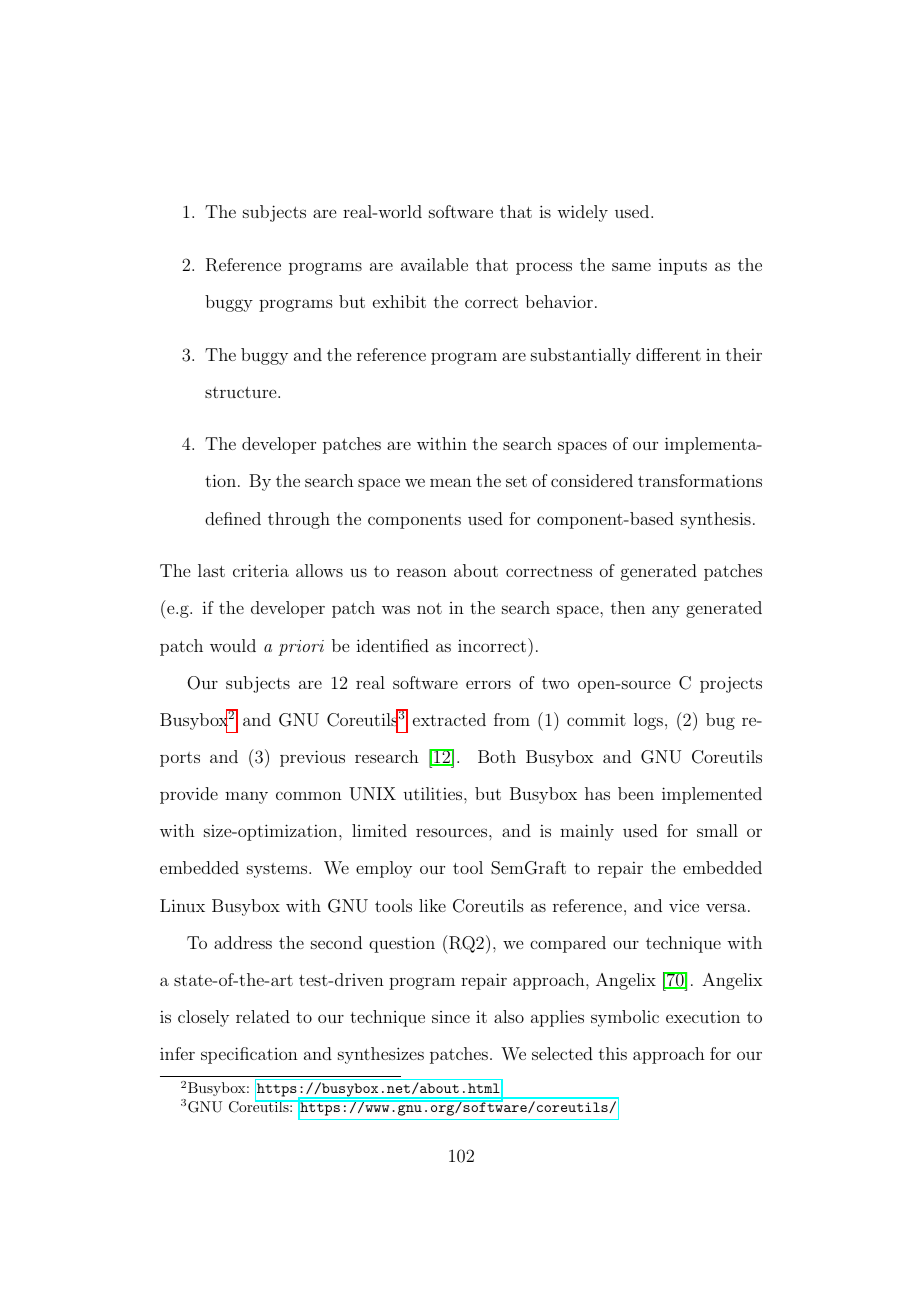 The width and height of the screenshot is (924, 1308). Describe the element at coordinates (242, 392) in the screenshot. I see `structure` at that location.
